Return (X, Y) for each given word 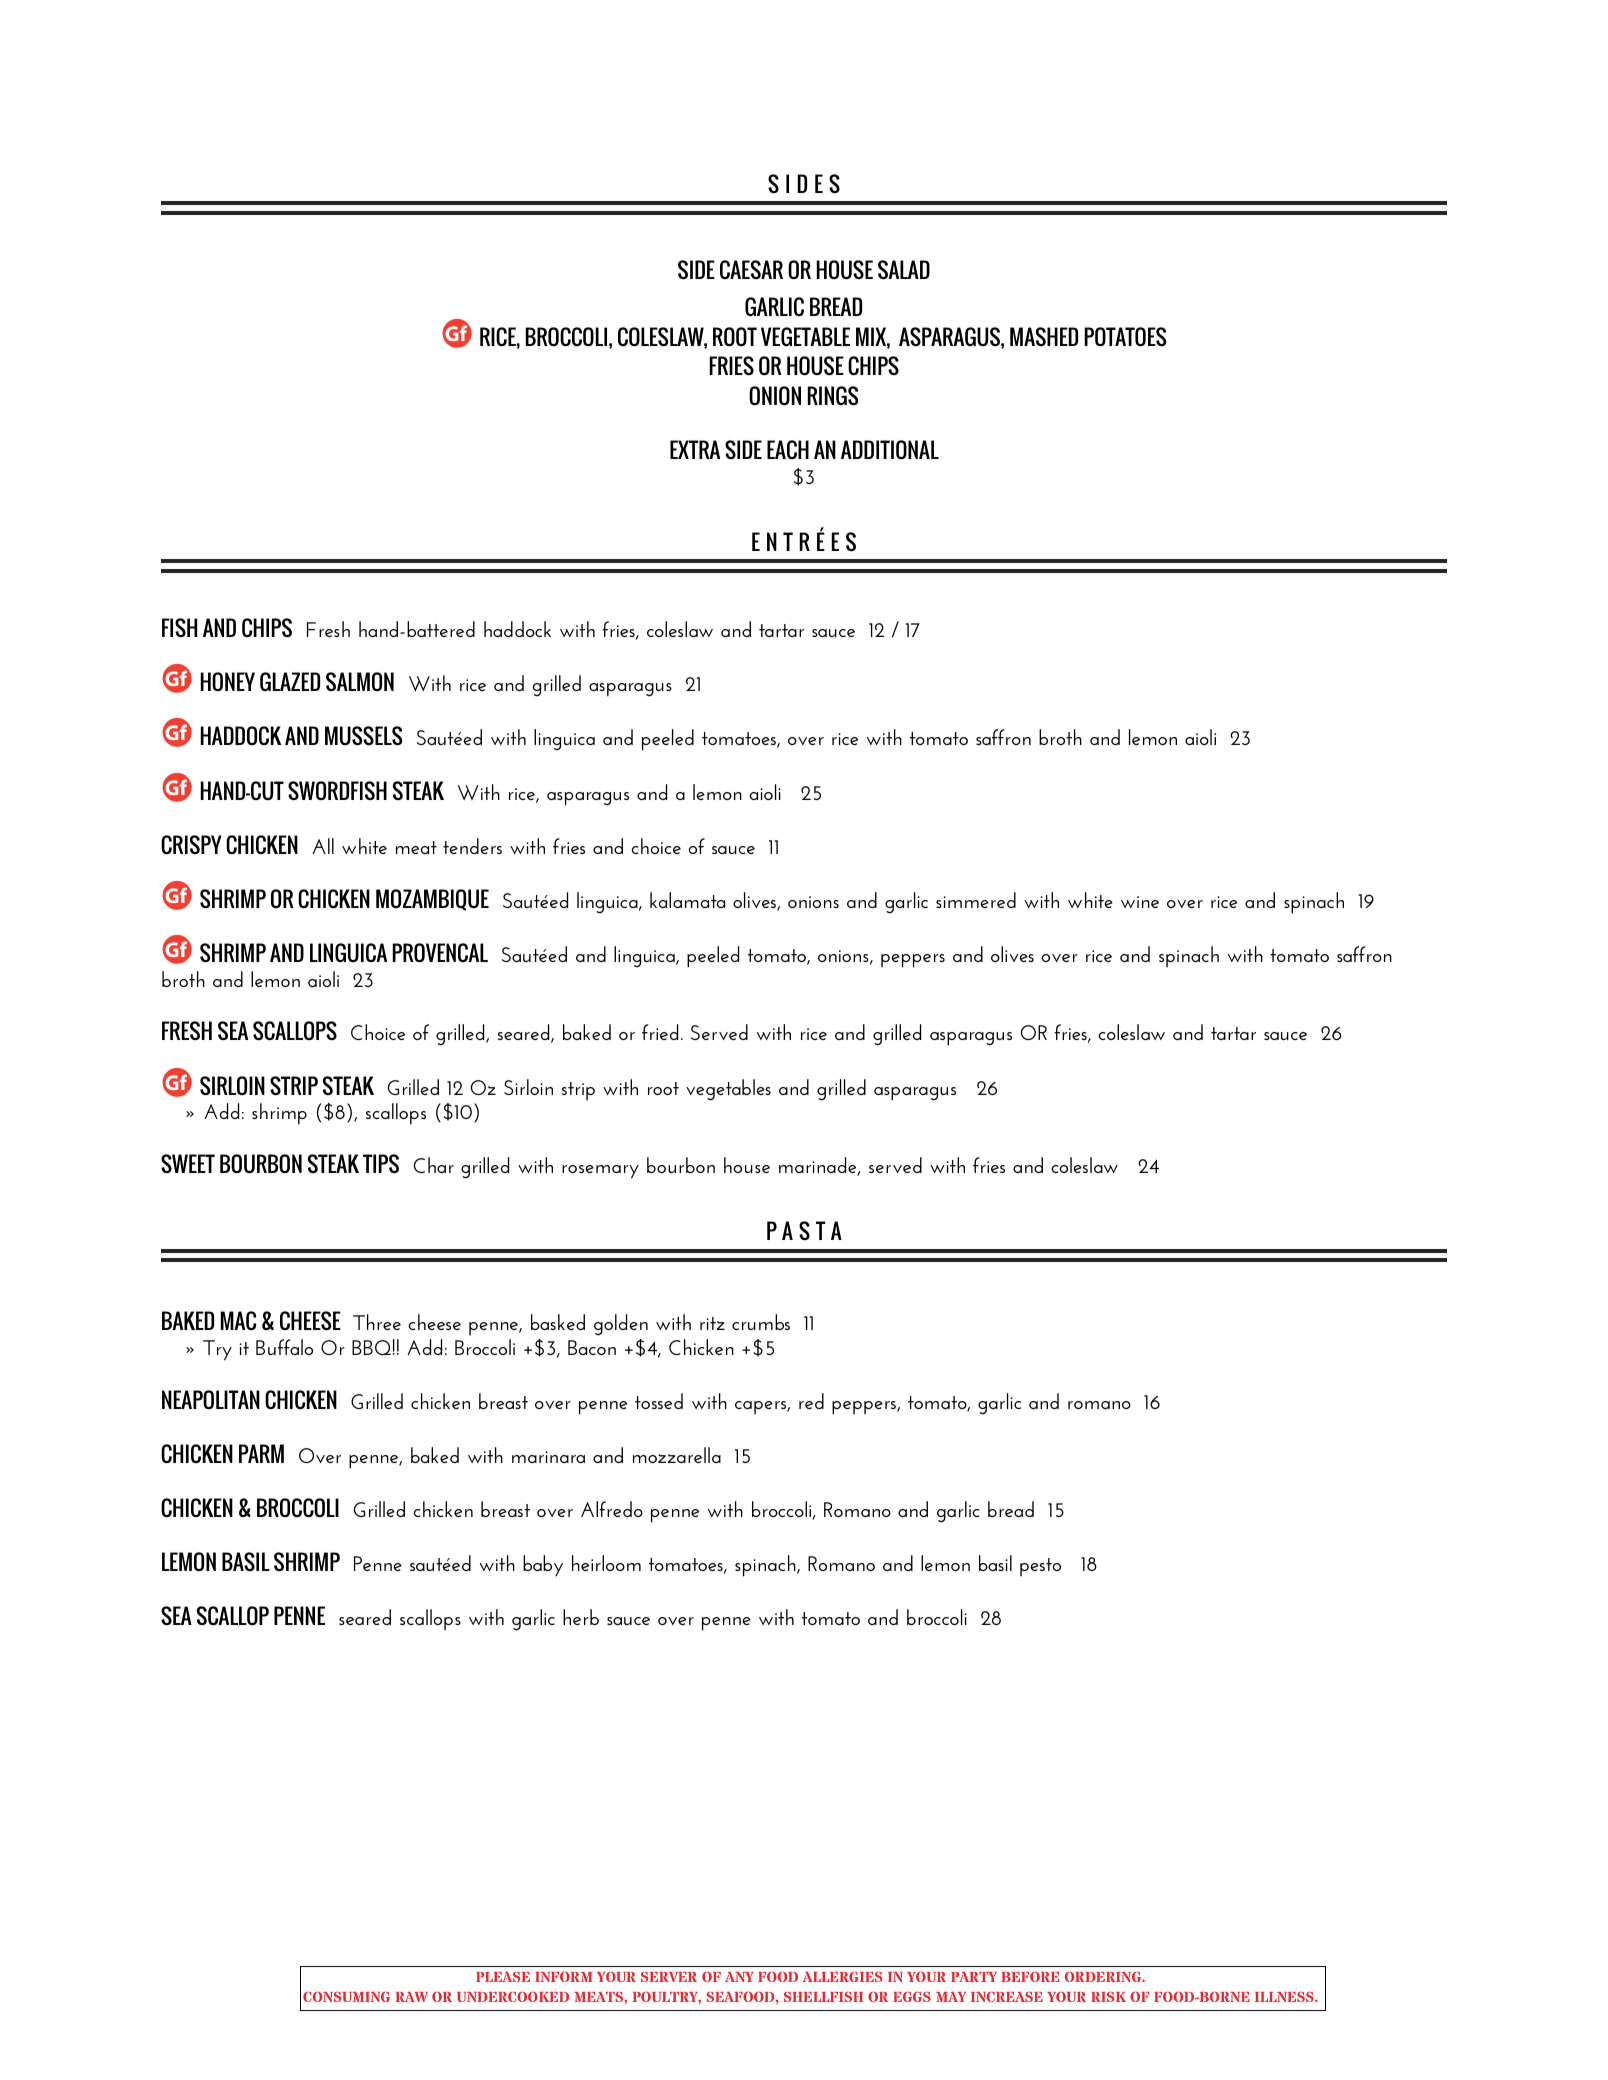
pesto (1040, 1567)
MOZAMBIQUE (432, 900)
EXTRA (695, 449)
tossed (659, 1401)
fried (660, 1032)
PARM (261, 1453)
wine (1140, 902)
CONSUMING (346, 1996)
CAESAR (751, 269)
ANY (739, 1976)
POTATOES (1125, 336)
